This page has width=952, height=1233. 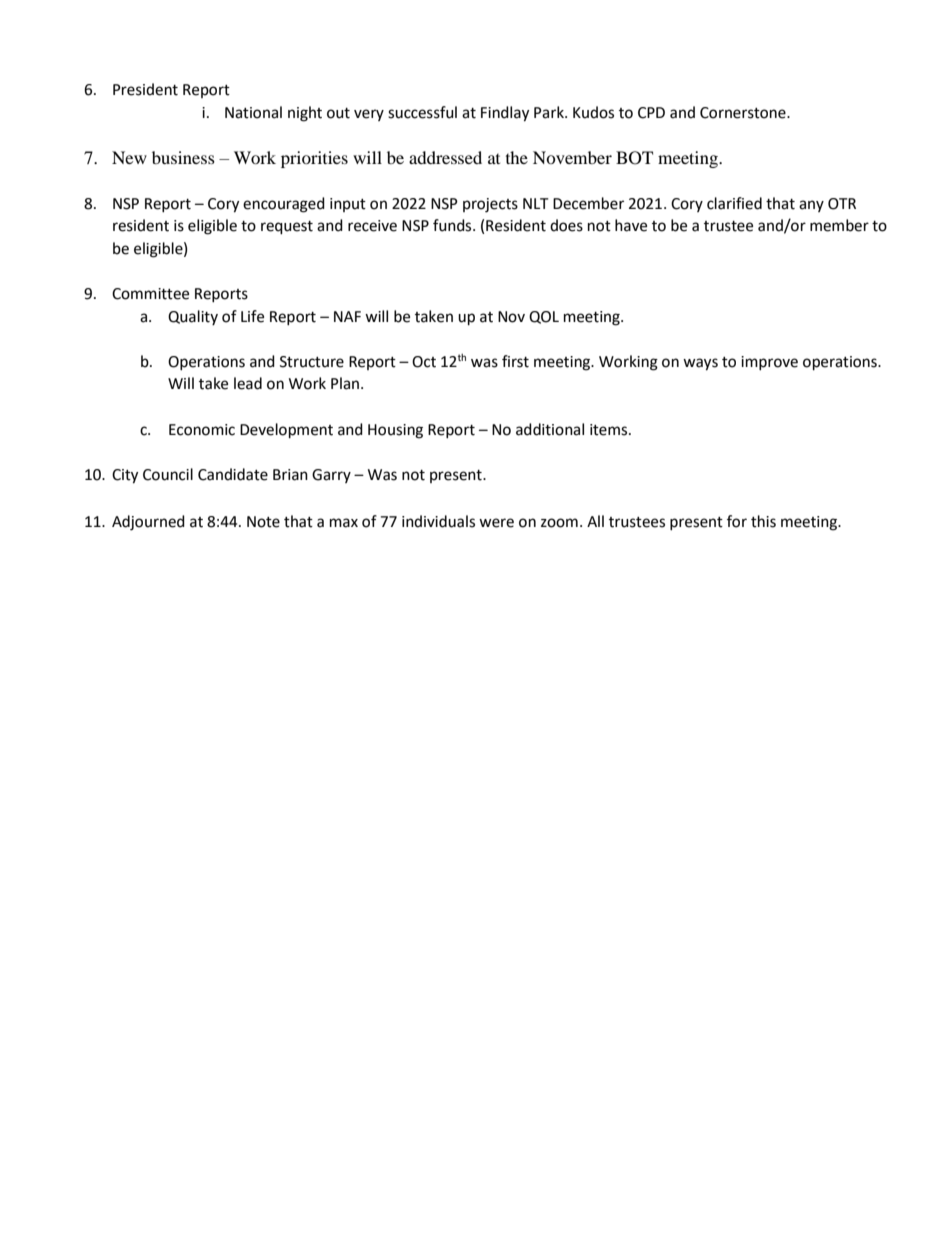 I want to click on improve, so click(x=769, y=363).
